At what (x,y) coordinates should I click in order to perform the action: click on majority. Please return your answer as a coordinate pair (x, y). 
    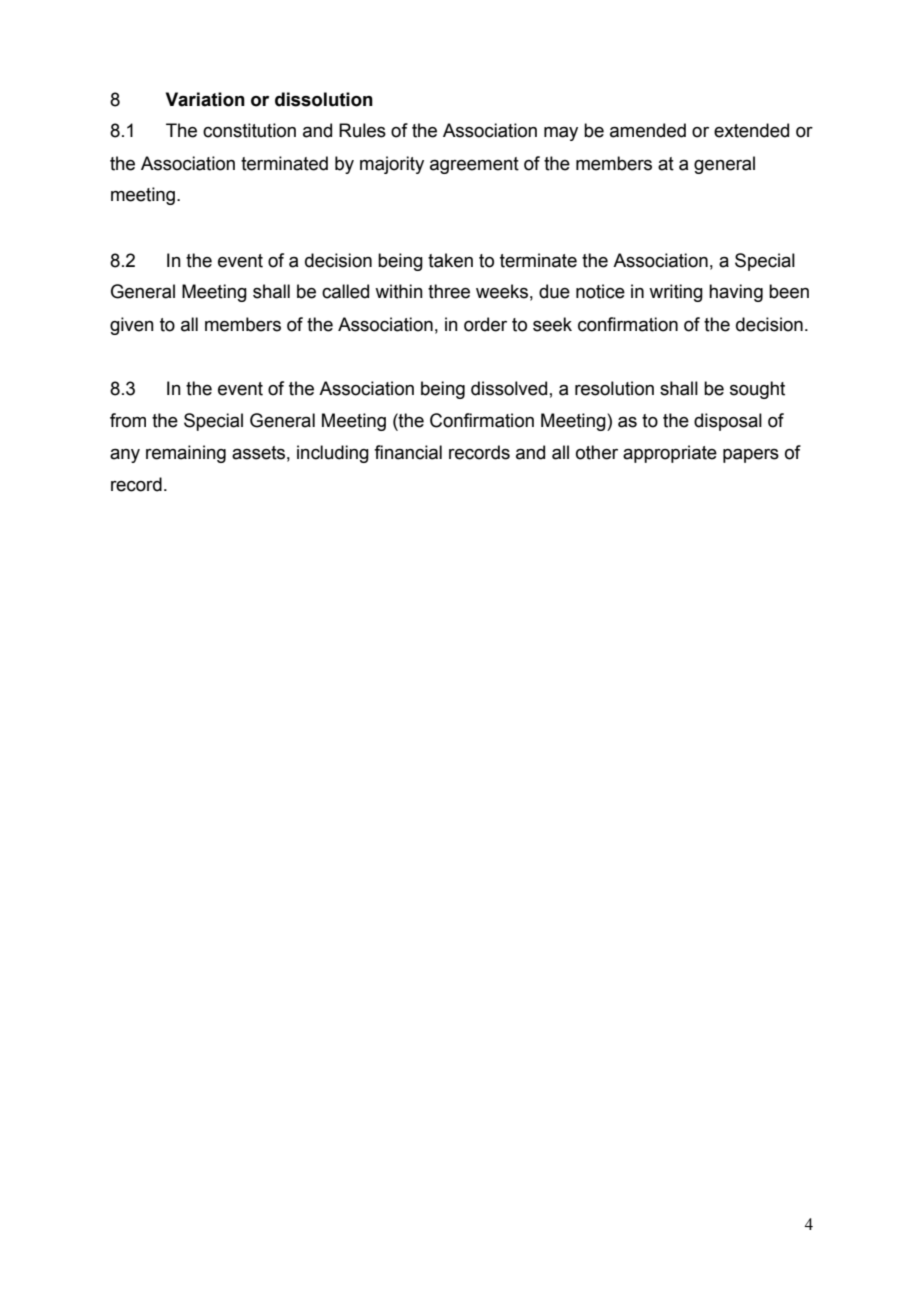
    Looking at the image, I should click on (392, 165).
